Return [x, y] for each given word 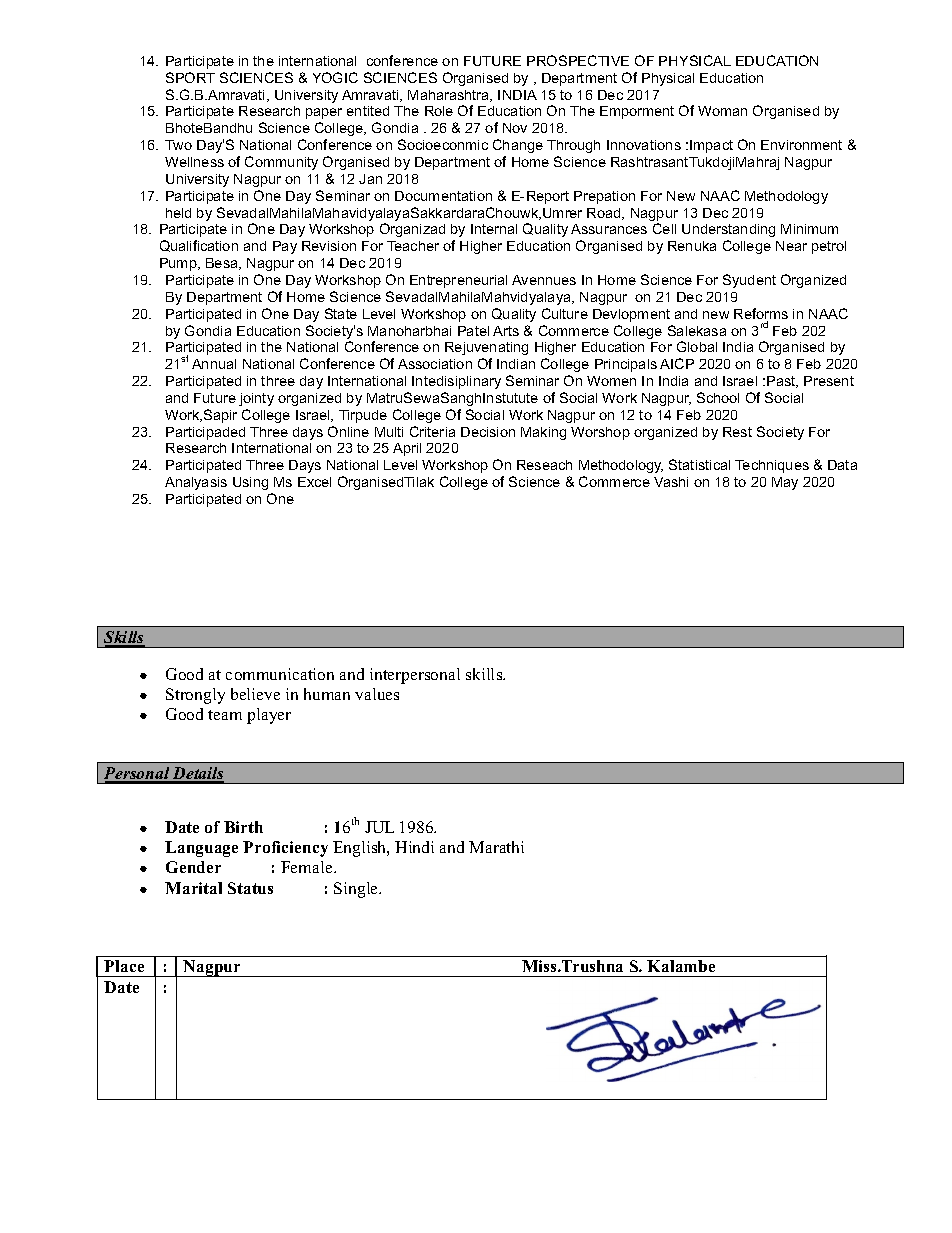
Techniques [772, 466]
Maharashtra [450, 96]
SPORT [190, 77]
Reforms [761, 315]
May [785, 483]
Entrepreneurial [458, 281]
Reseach [544, 465]
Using [250, 483]
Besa [223, 264]
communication [280, 674]
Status [250, 888]
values [377, 694]
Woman [722, 111]
